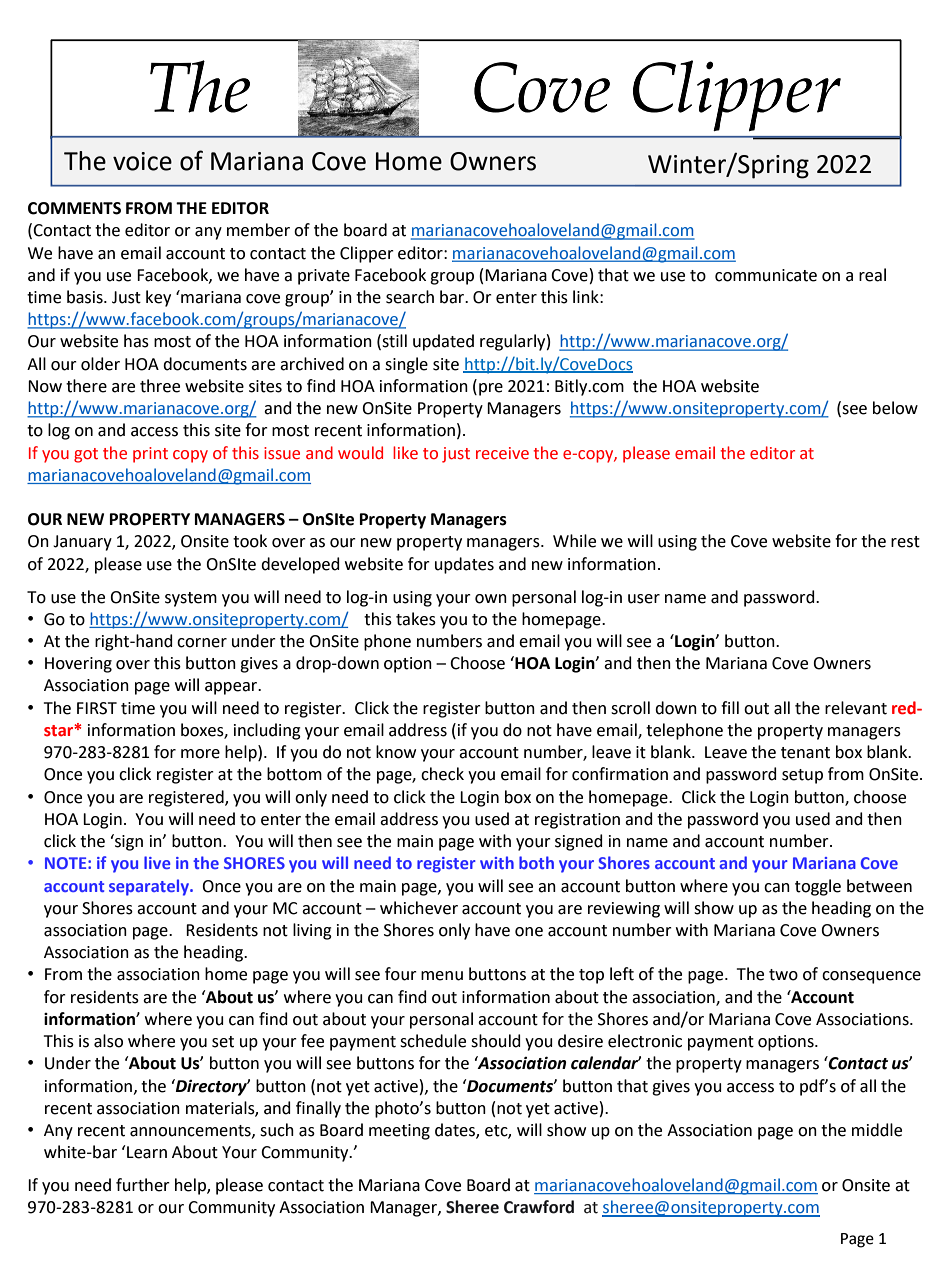 This image has width=952, height=1270. I want to click on Crawford, so click(539, 1207).
